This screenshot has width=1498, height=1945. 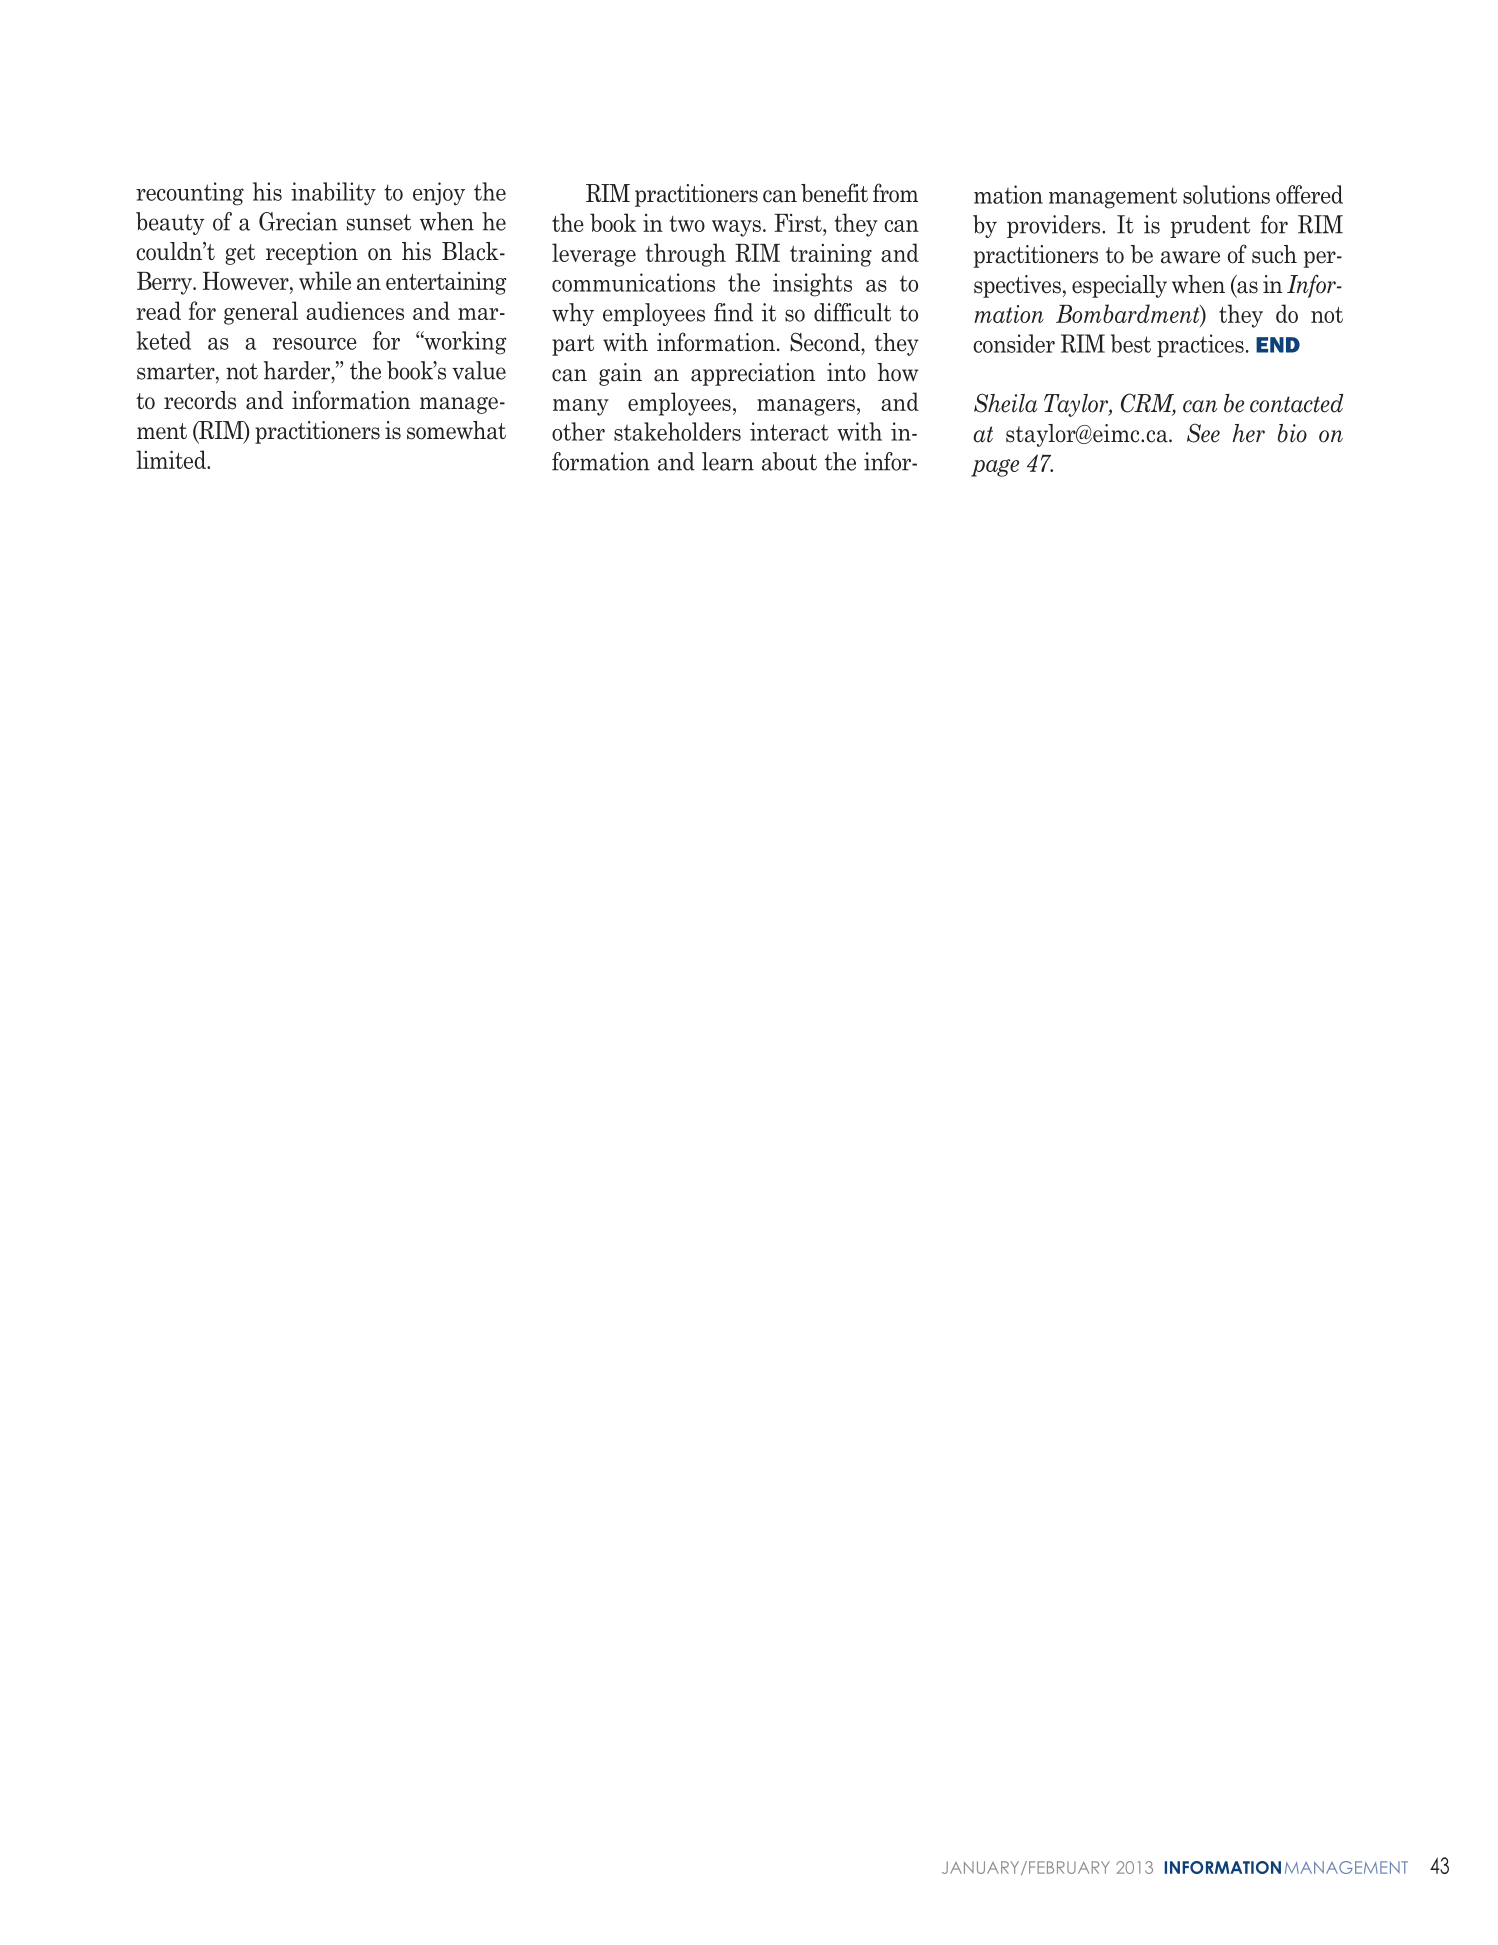 What do you see at coordinates (1274, 254) in the screenshot?
I see `such` at bounding box center [1274, 254].
